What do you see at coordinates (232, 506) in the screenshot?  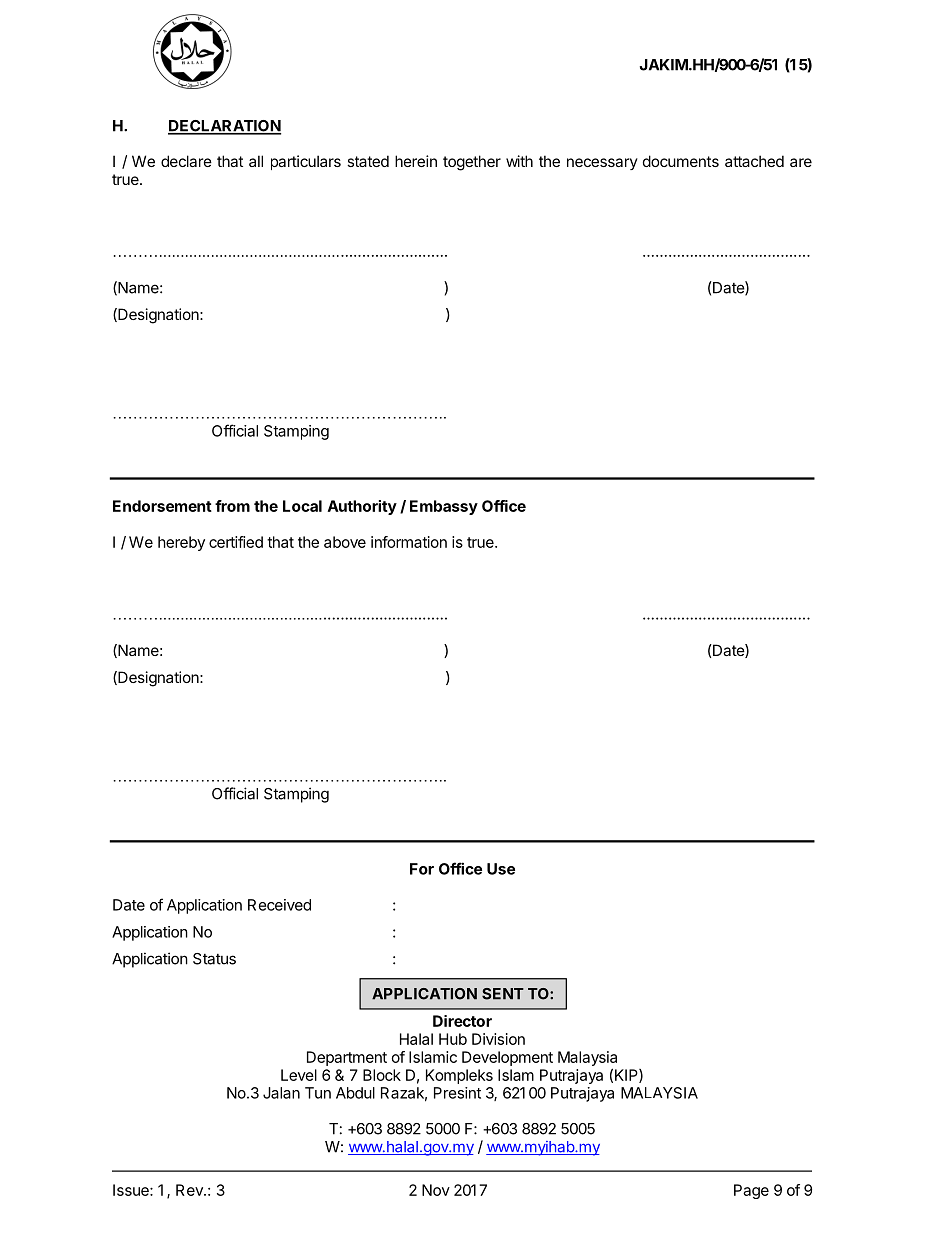 I see `from` at bounding box center [232, 506].
